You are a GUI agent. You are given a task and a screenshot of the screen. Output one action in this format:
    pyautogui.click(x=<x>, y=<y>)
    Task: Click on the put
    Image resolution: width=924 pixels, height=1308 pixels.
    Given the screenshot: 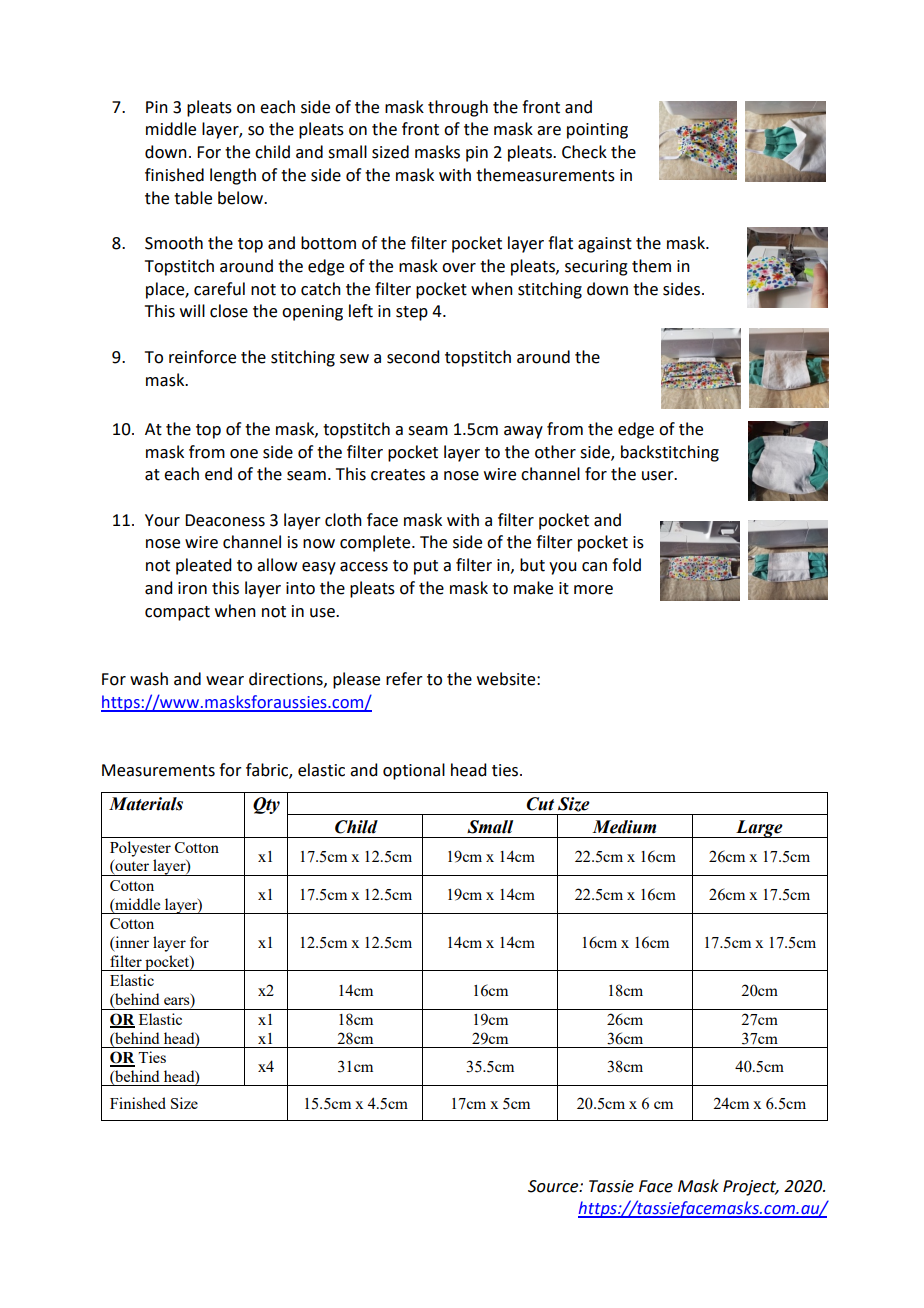 What is the action you would take?
    pyautogui.click(x=426, y=567)
